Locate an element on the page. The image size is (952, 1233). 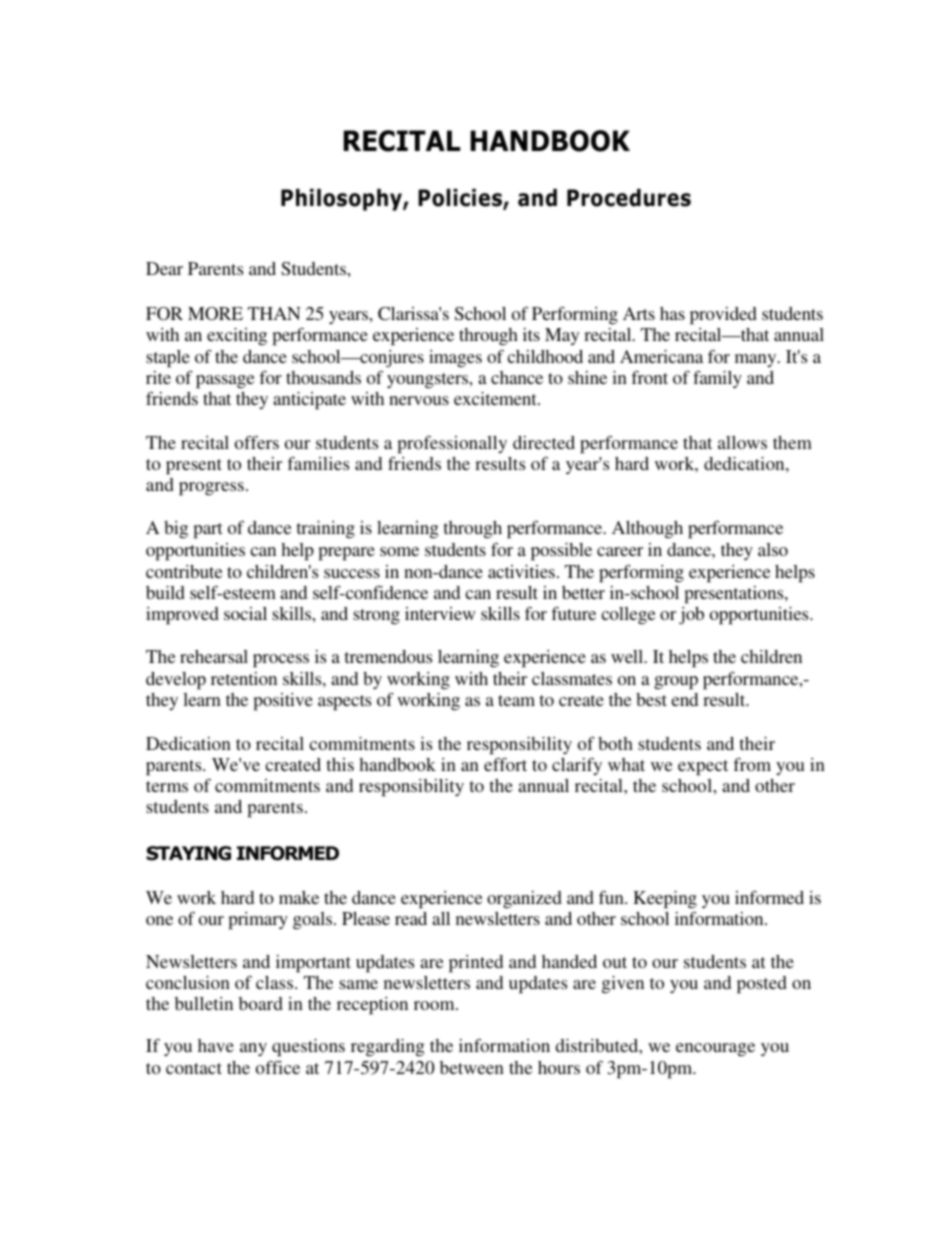
expect is located at coordinates (703, 768).
